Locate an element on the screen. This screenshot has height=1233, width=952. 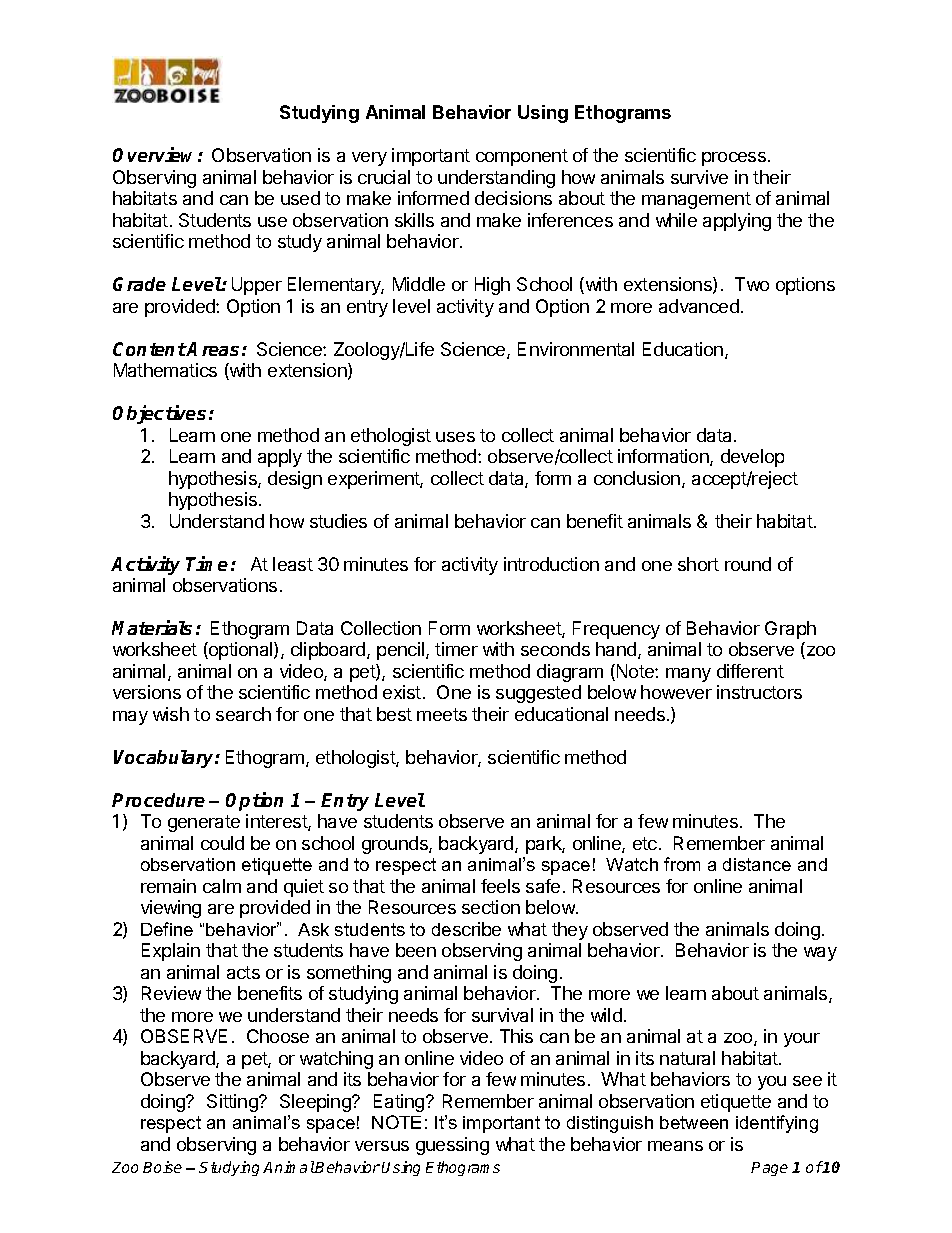
pencil is located at coordinates (402, 651).
